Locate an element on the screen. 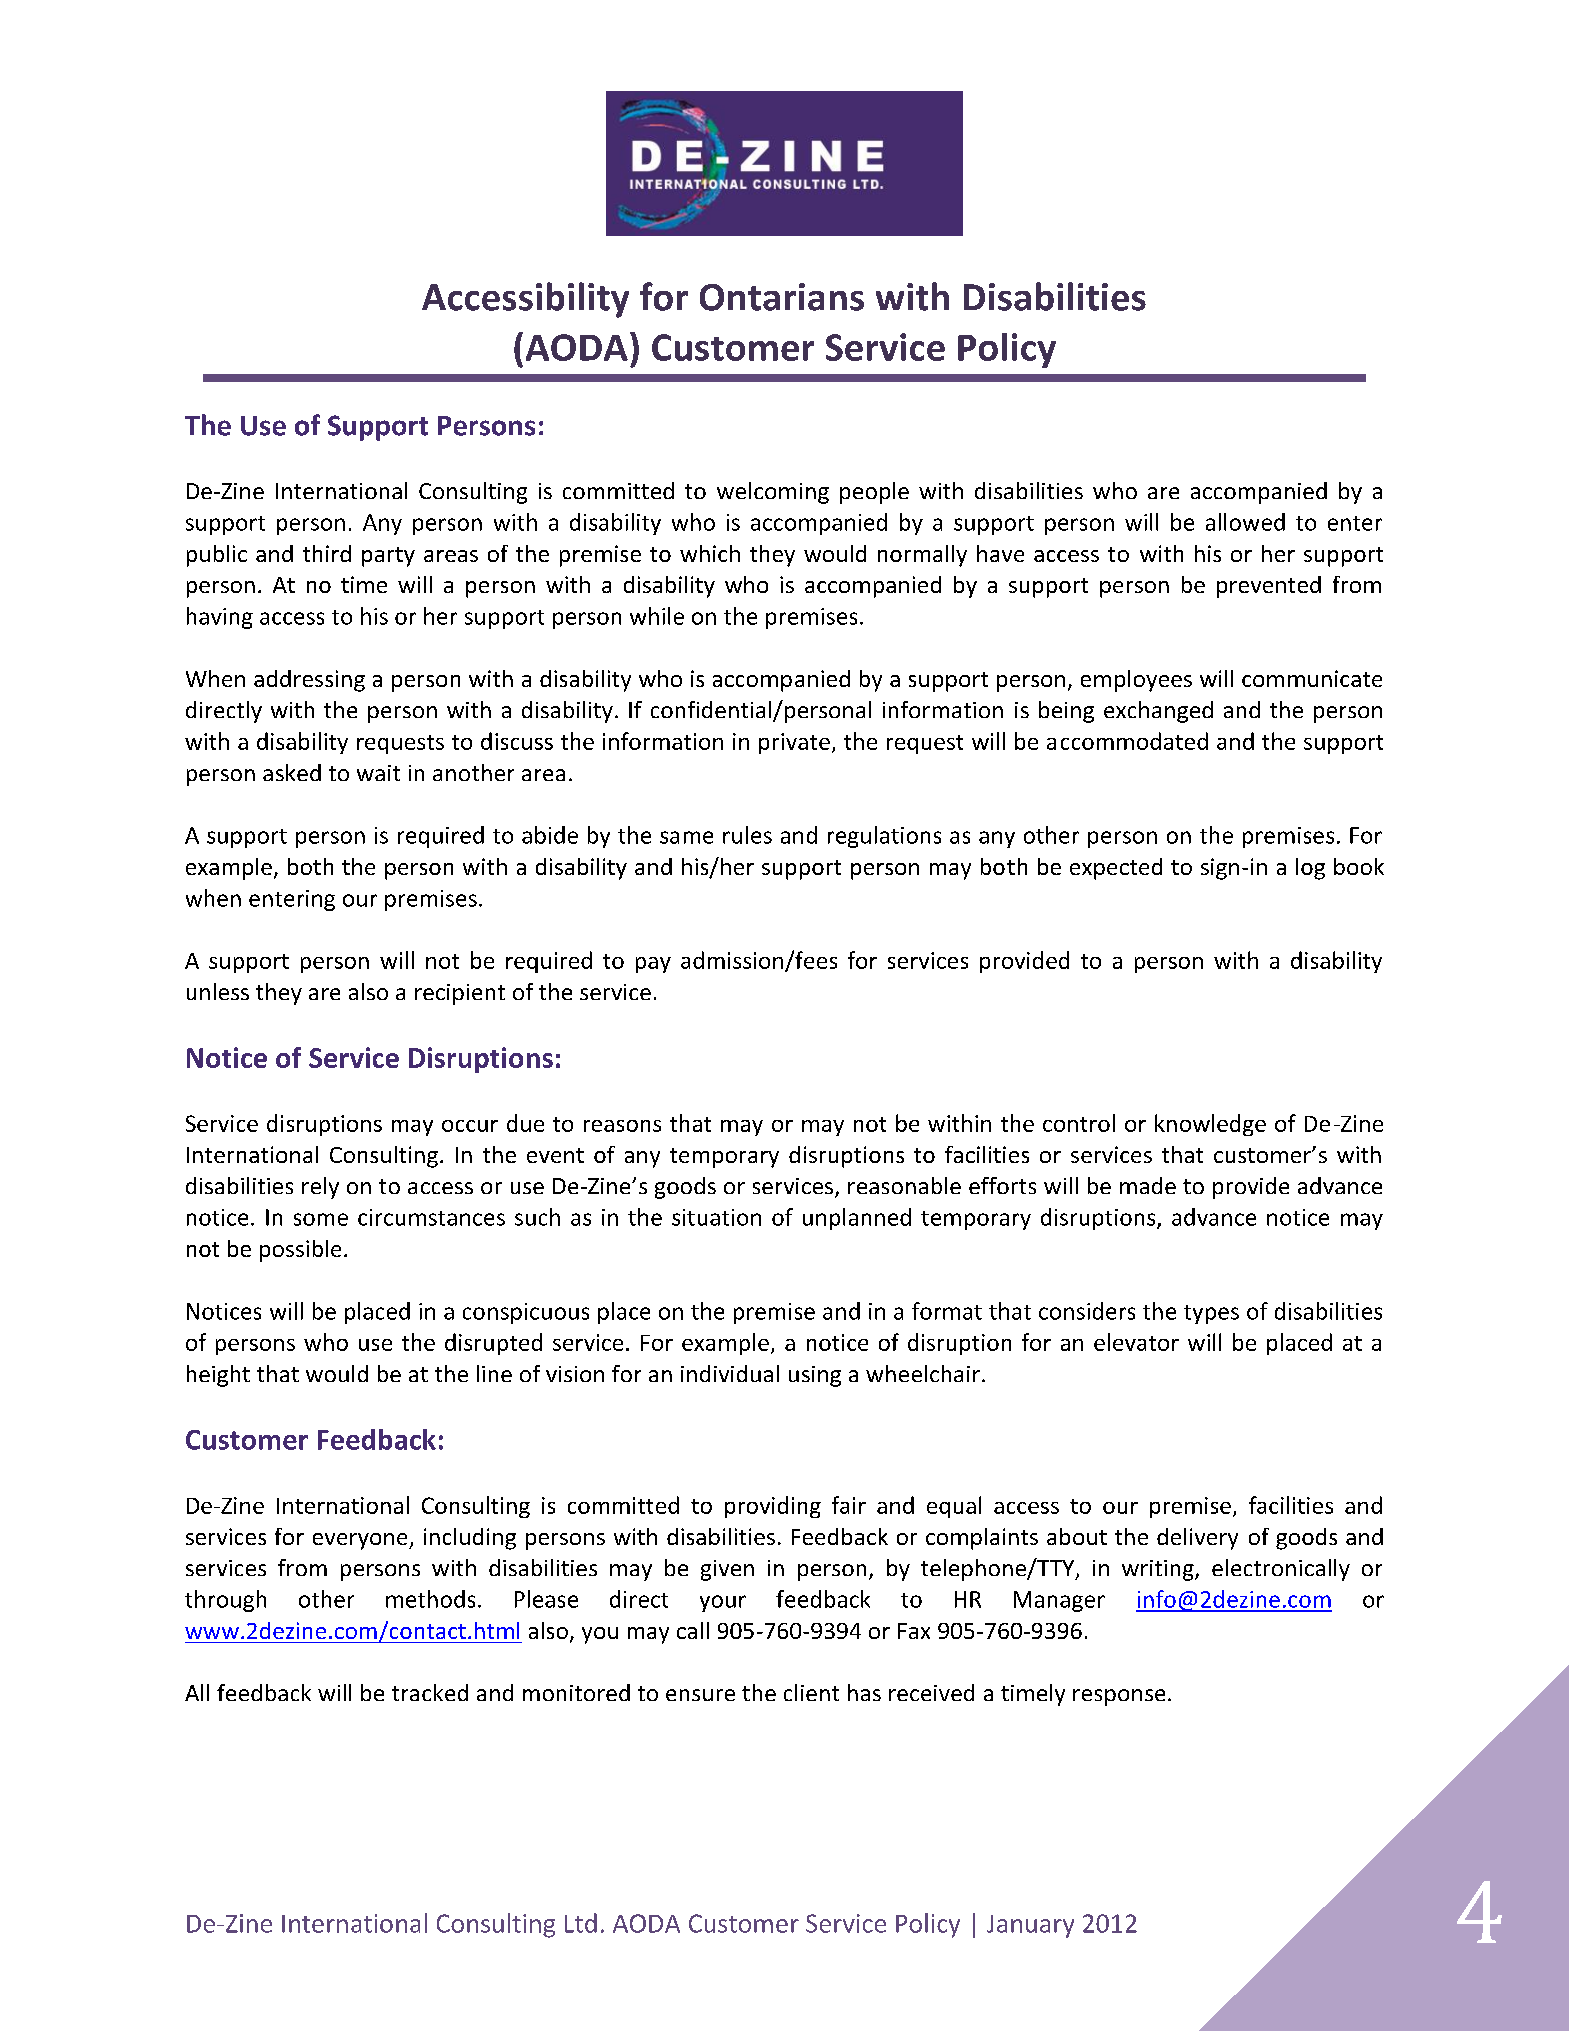 This screenshot has height=2031, width=1569. Ltd is located at coordinates (581, 1923).
